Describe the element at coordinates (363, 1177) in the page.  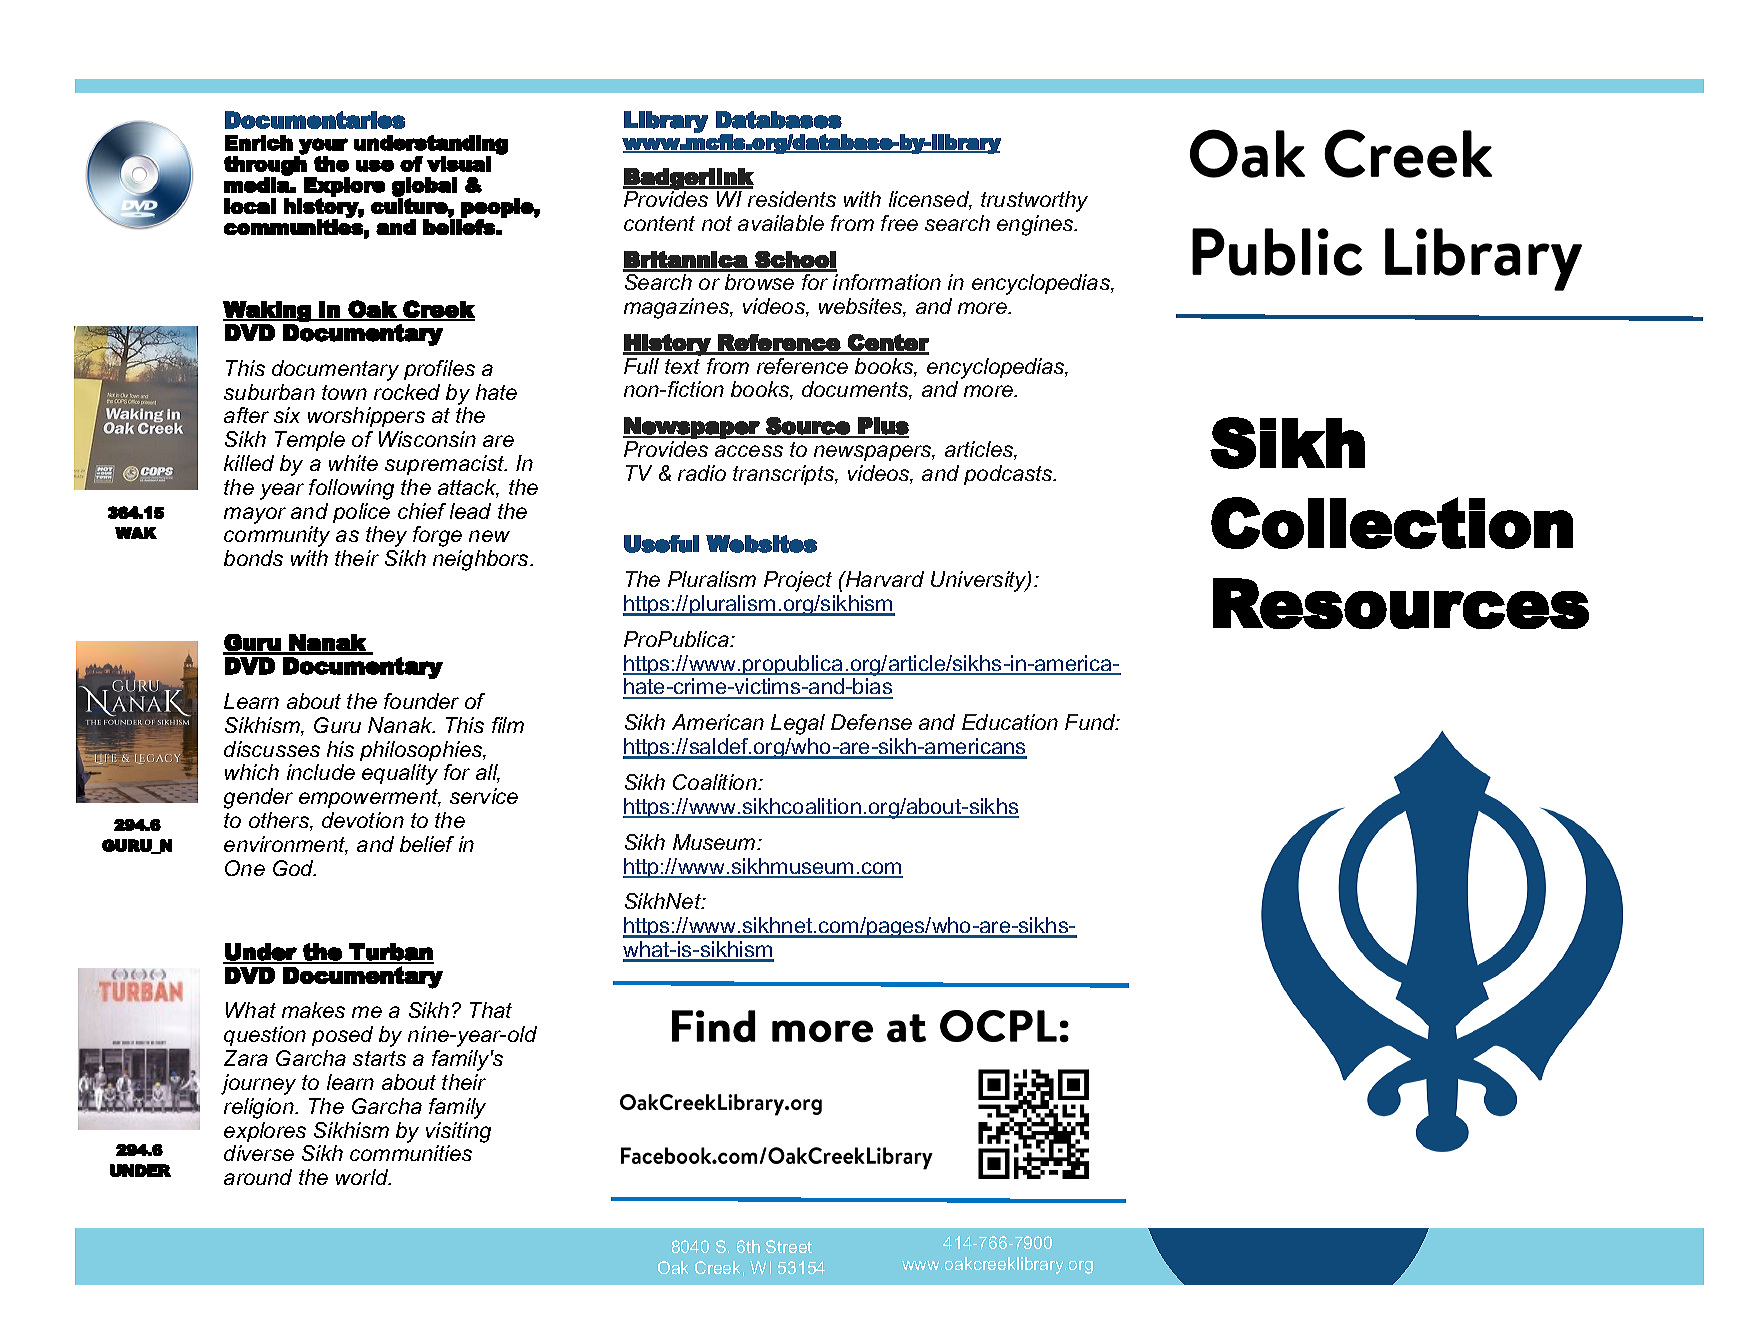
I see `world` at that location.
